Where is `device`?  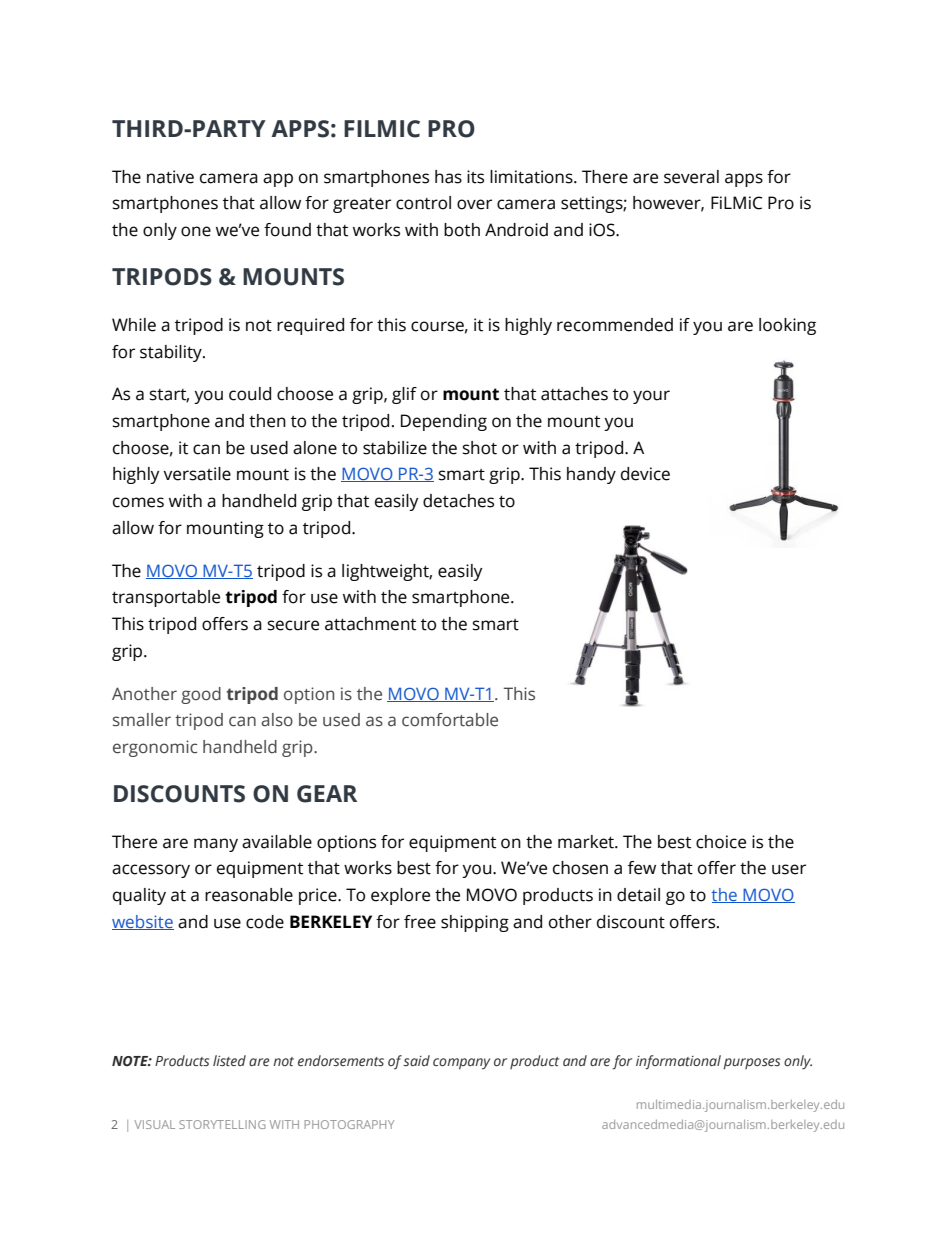 device is located at coordinates (645, 474).
